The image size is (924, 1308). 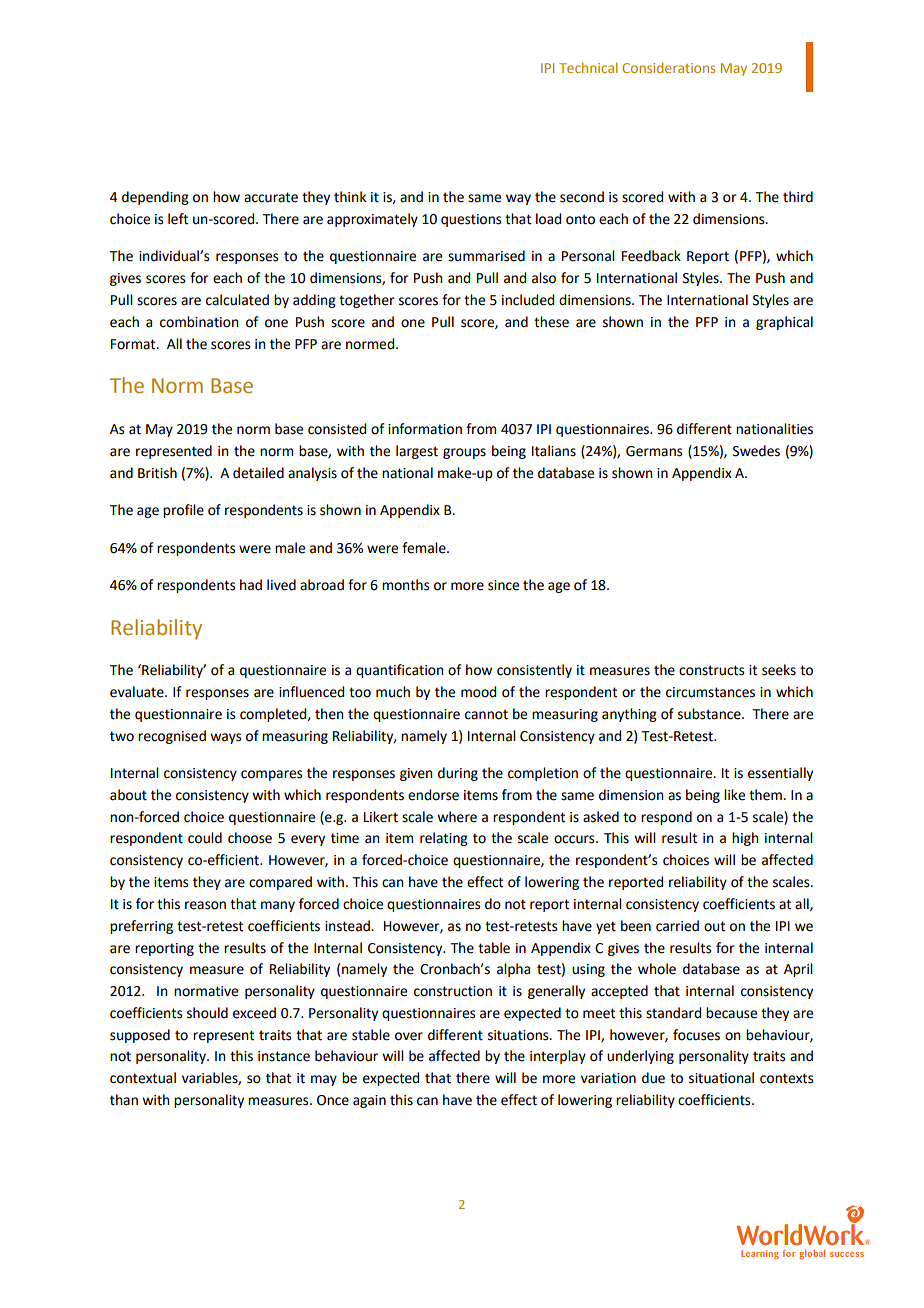 What do you see at coordinates (155, 198) in the screenshot?
I see `depending` at bounding box center [155, 198].
